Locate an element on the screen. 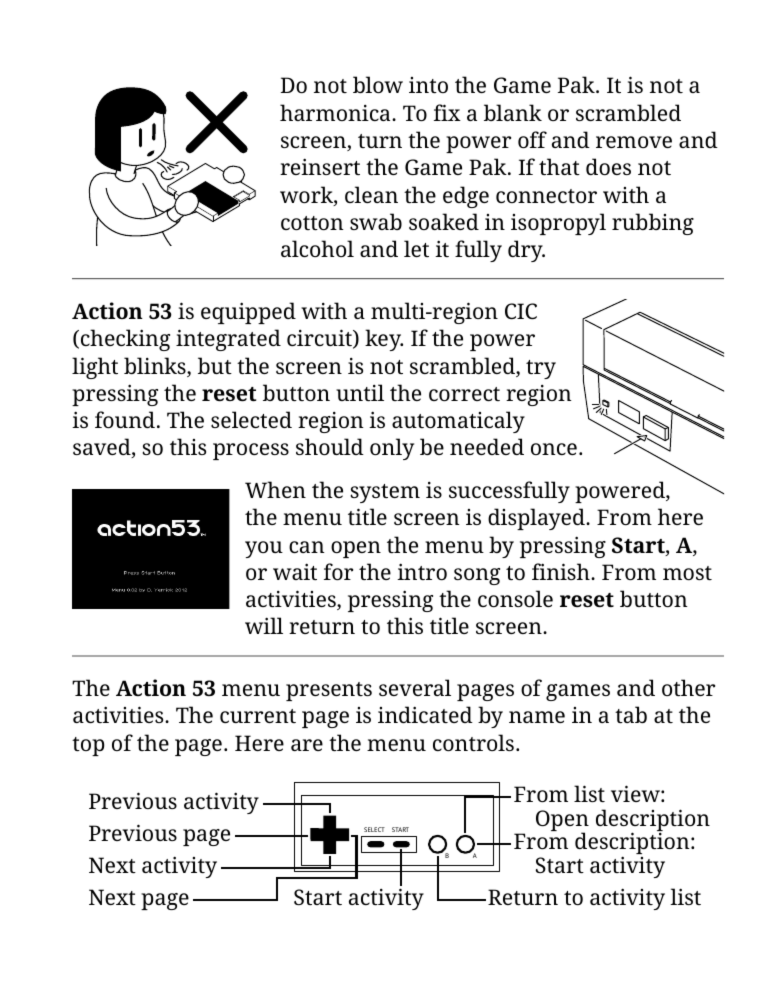  top is located at coordinates (88, 746).
